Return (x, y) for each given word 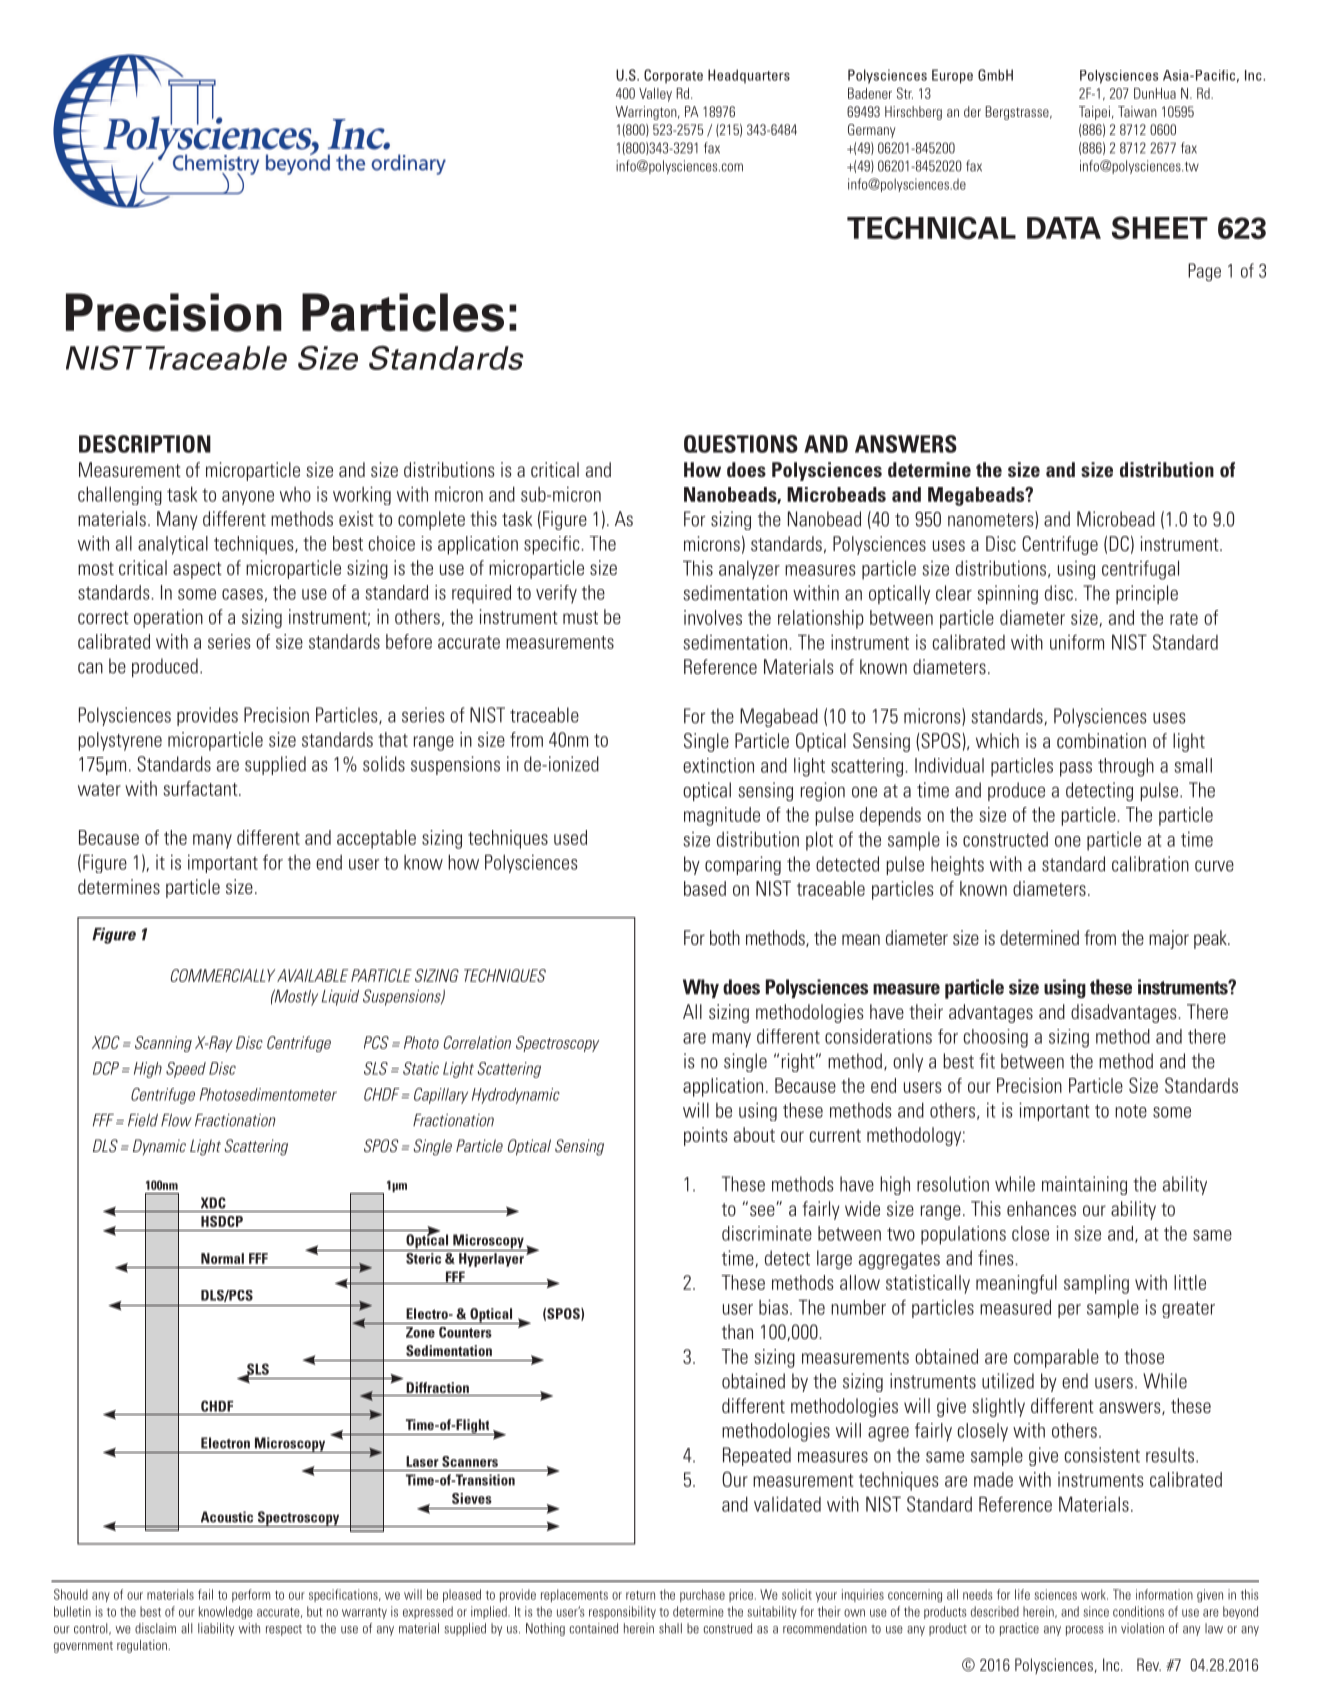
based (705, 888)
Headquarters (749, 76)
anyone (248, 498)
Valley (655, 95)
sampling (1096, 1284)
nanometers (992, 520)
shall (670, 1628)
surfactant (201, 788)
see (763, 1210)
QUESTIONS (741, 444)
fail (205, 1594)
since (1096, 1611)
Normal (222, 1258)
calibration (1150, 864)
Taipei (1094, 113)
